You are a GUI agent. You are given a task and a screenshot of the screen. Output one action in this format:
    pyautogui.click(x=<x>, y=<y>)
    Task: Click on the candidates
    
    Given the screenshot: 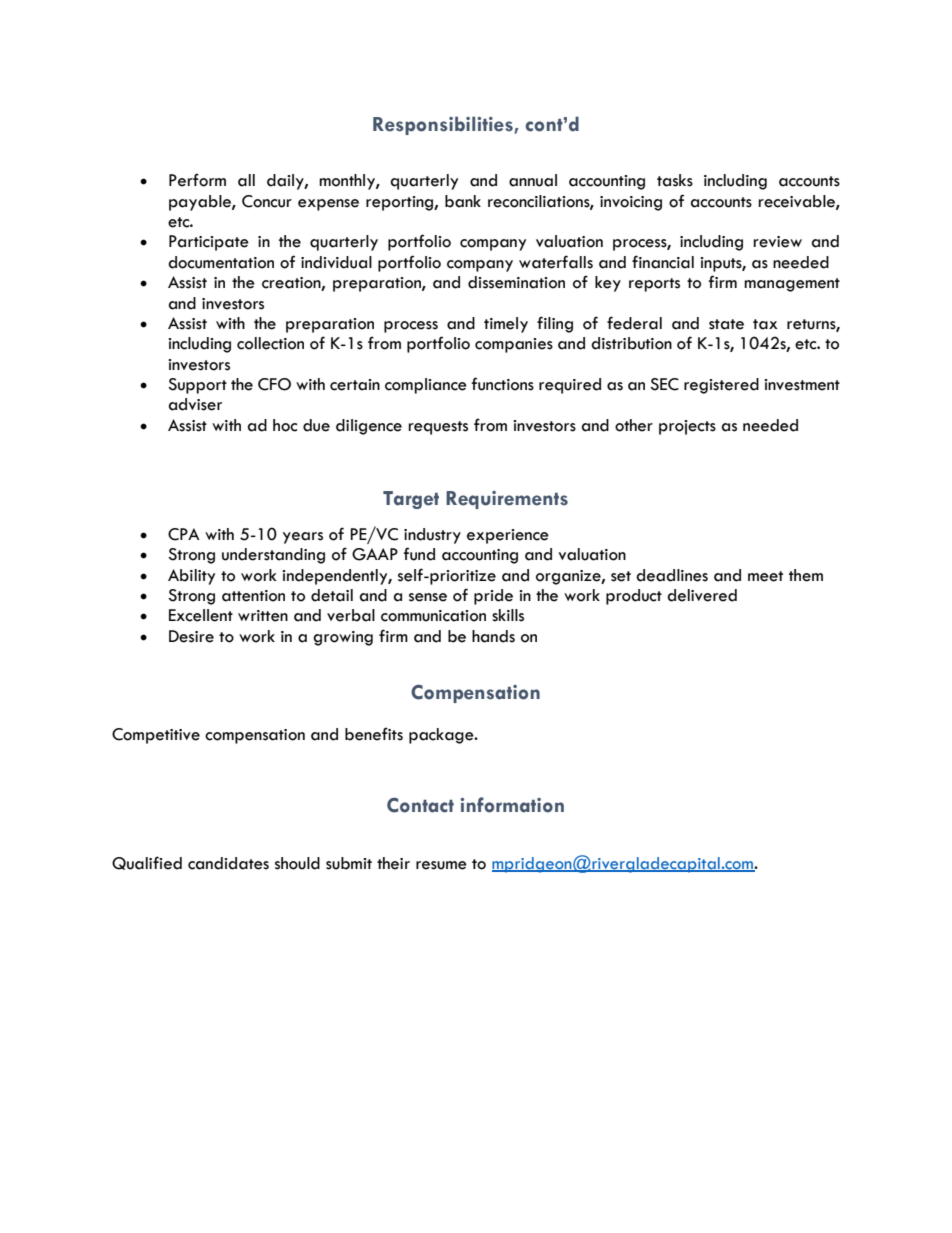 What is the action you would take?
    pyautogui.click(x=228, y=863)
